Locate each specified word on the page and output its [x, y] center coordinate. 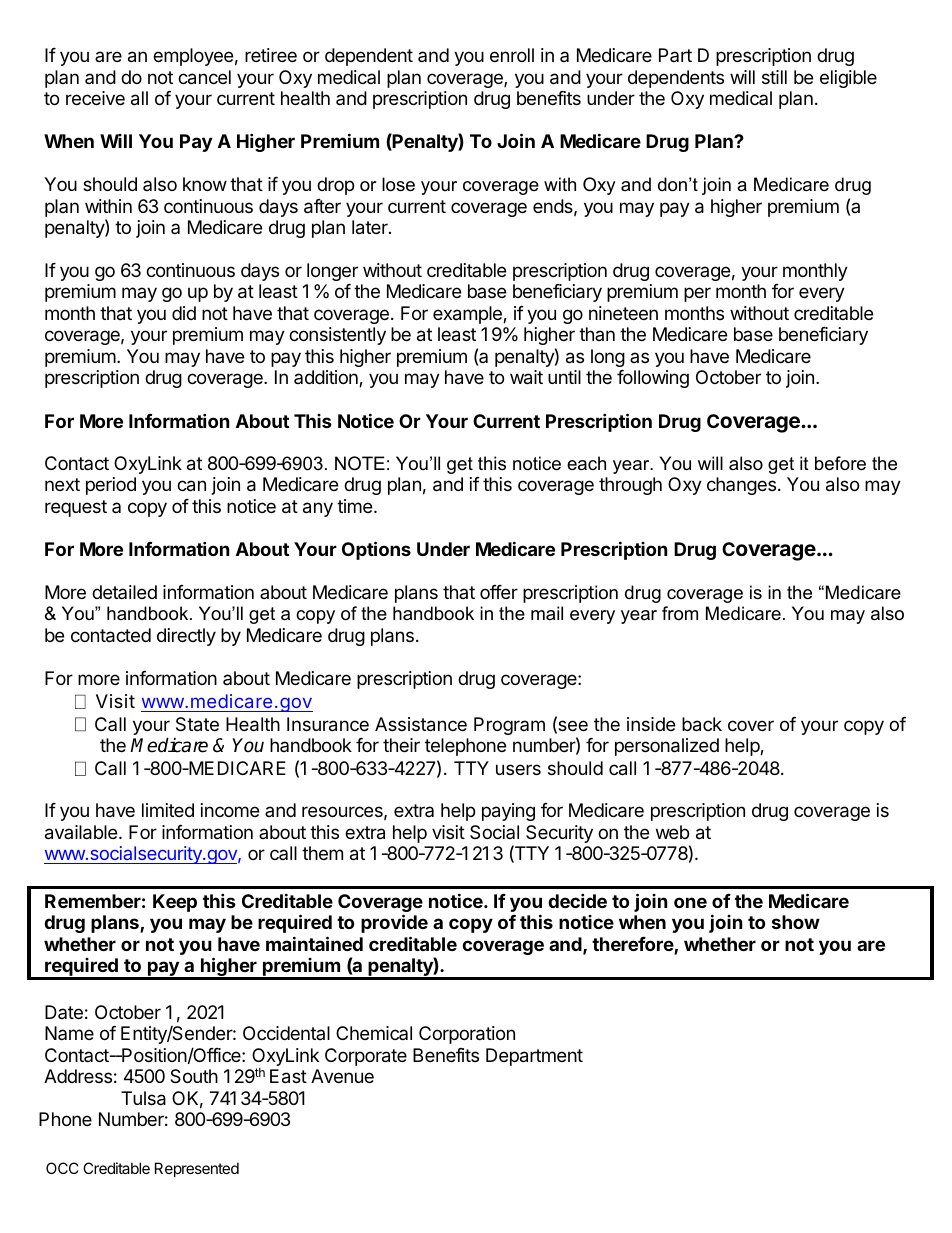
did [184, 313]
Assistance [421, 724]
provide [394, 923]
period [111, 486]
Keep [175, 903]
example [468, 315]
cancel [204, 77]
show [796, 922]
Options [376, 550]
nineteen [623, 313]
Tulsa [143, 1098]
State [197, 724]
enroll [512, 55]
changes [741, 486]
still [774, 77]
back [702, 724]
